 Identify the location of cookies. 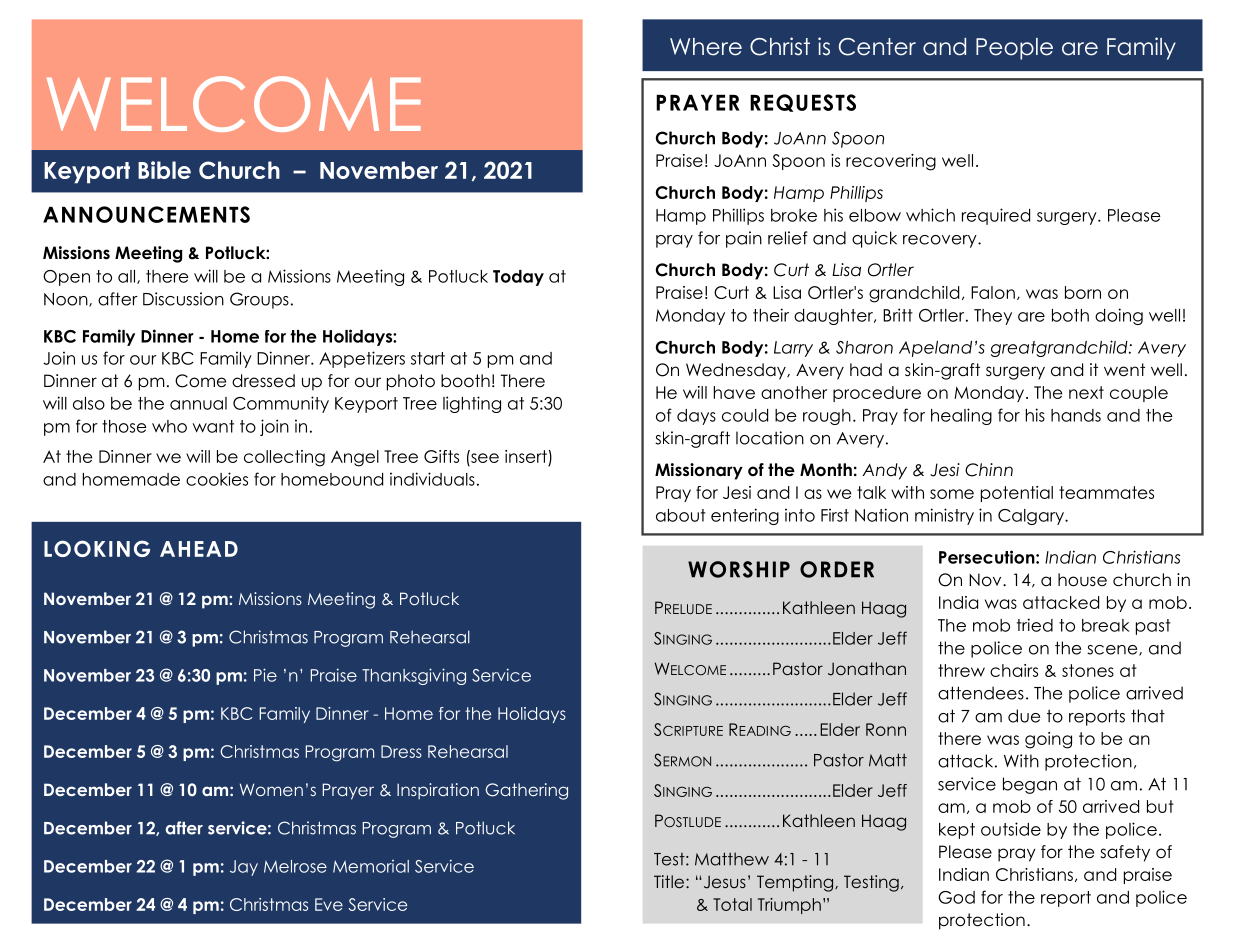
(217, 479).
